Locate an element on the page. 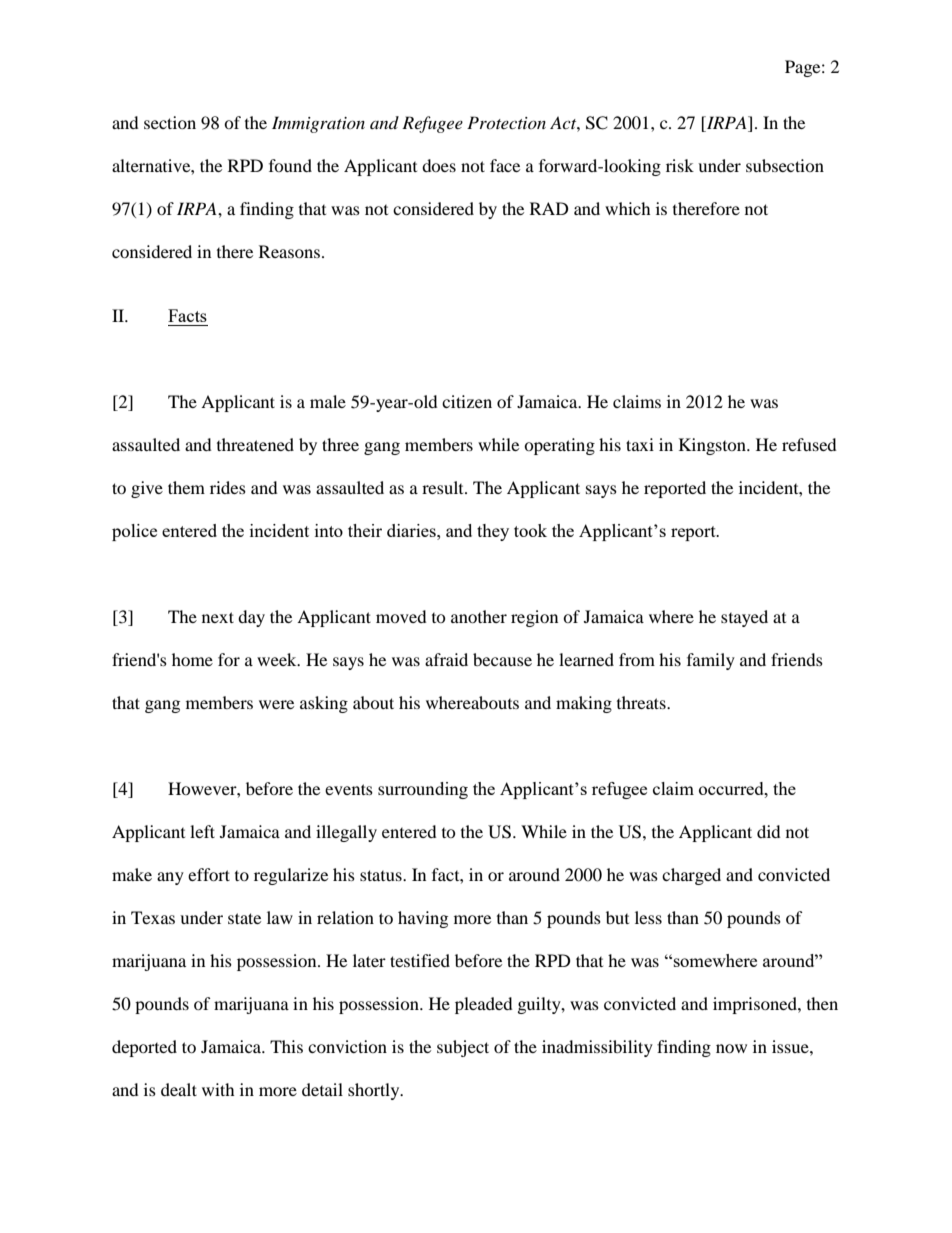 This image has width=952, height=1233. another is located at coordinates (479, 616).
